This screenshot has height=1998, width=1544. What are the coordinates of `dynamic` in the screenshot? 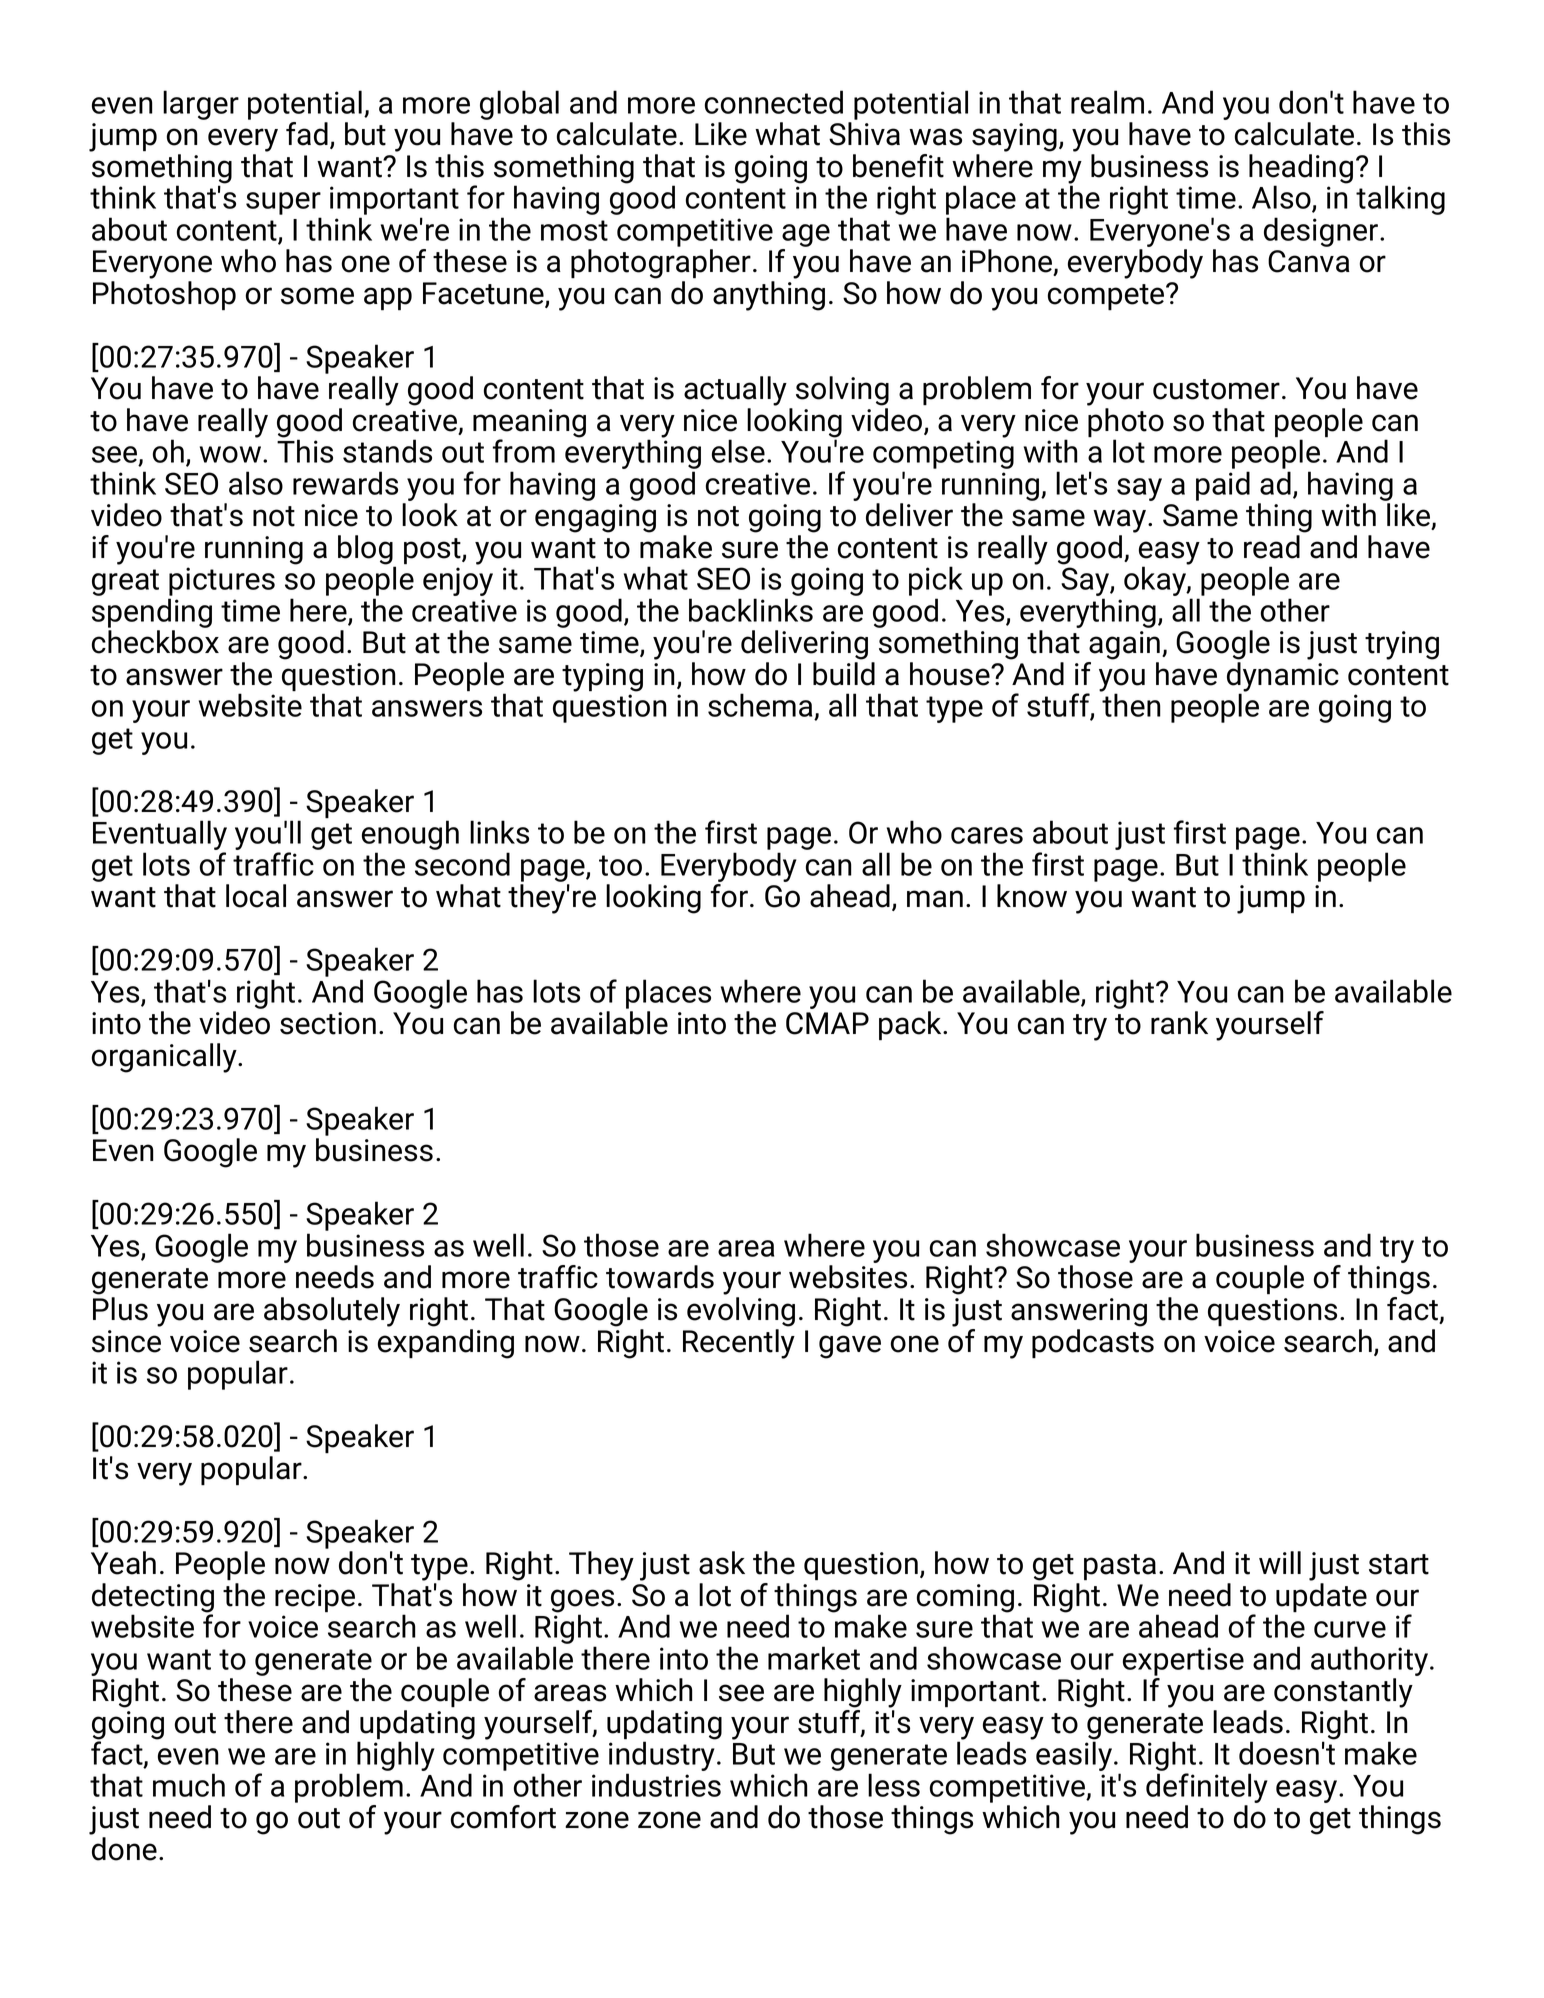 It's located at (1283, 678).
